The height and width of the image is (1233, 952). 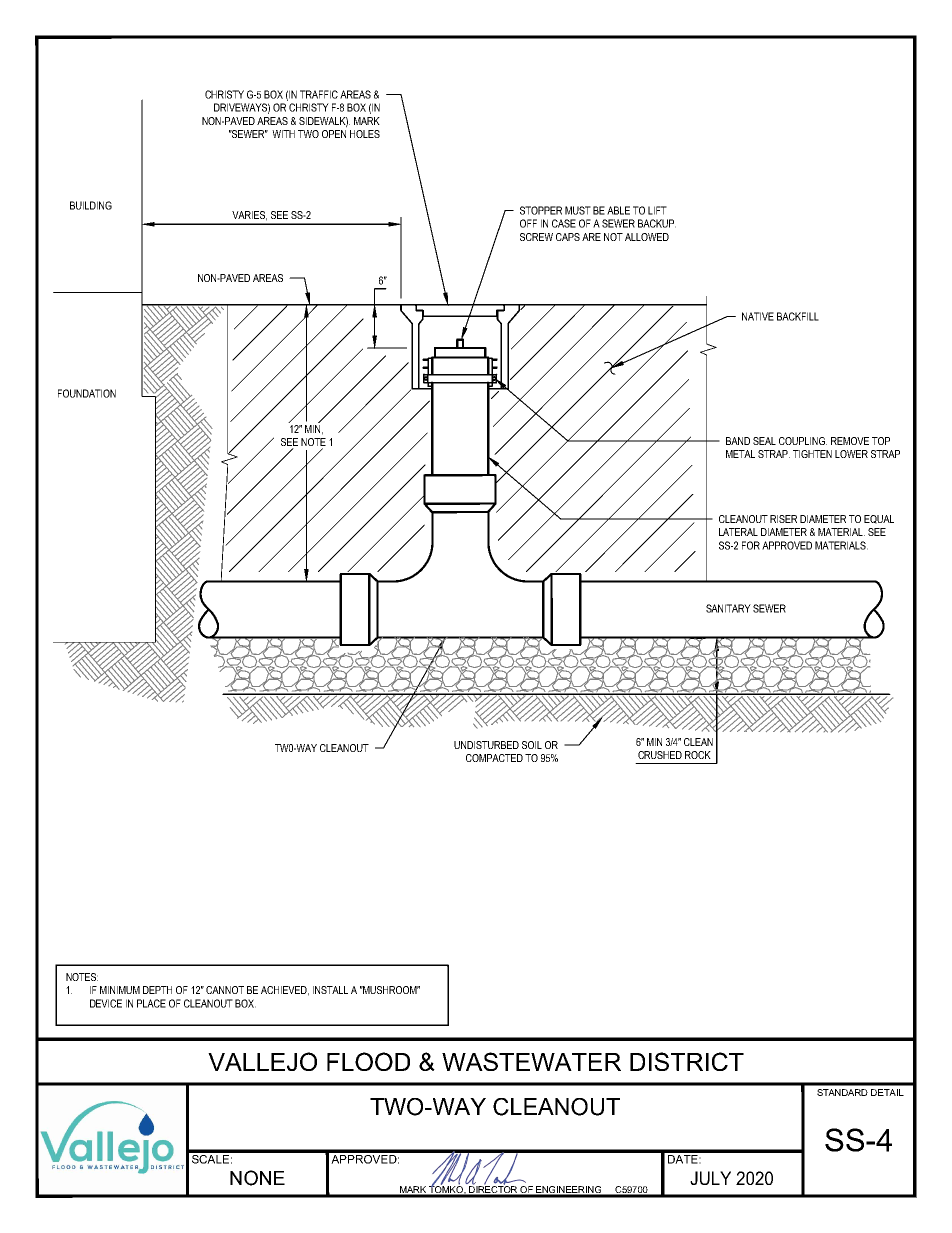 What do you see at coordinates (728, 608) in the image?
I see `SANITARY` at bounding box center [728, 608].
